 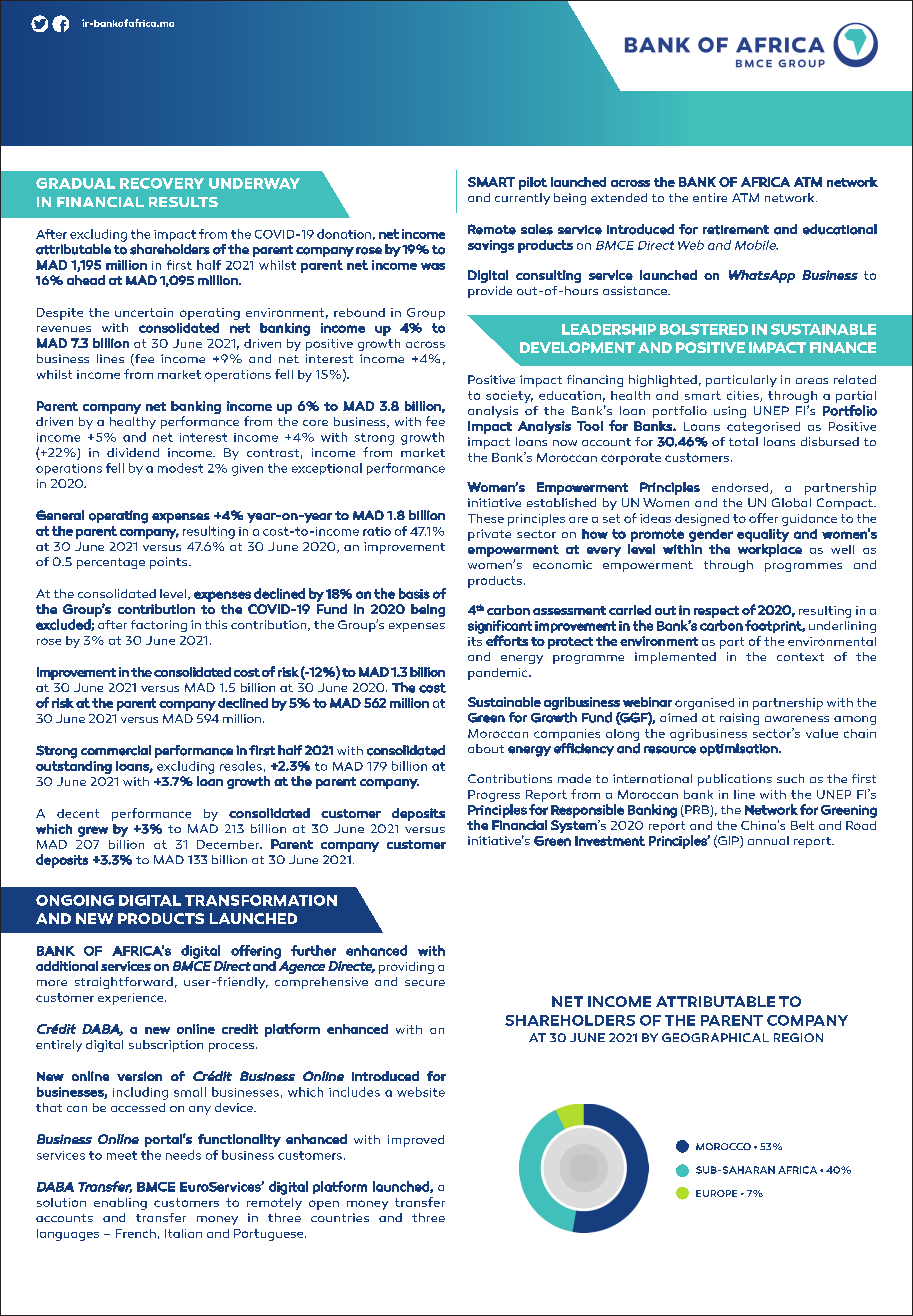 What do you see at coordinates (170, 563) in the image?
I see `points` at bounding box center [170, 563].
